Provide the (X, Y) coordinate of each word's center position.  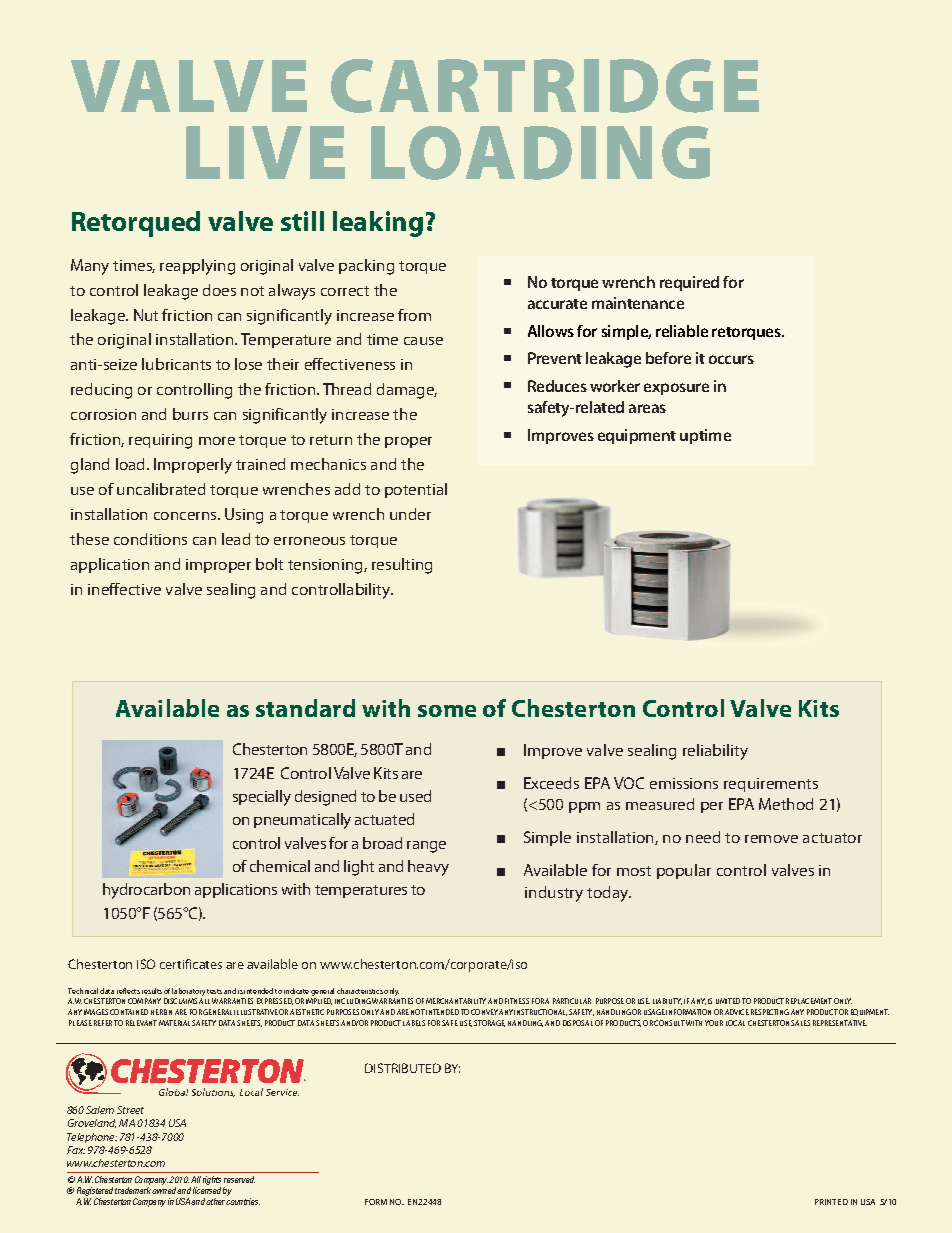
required (689, 283)
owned (164, 1190)
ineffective (124, 589)
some (447, 711)
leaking (378, 224)
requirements (771, 785)
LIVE (265, 152)
